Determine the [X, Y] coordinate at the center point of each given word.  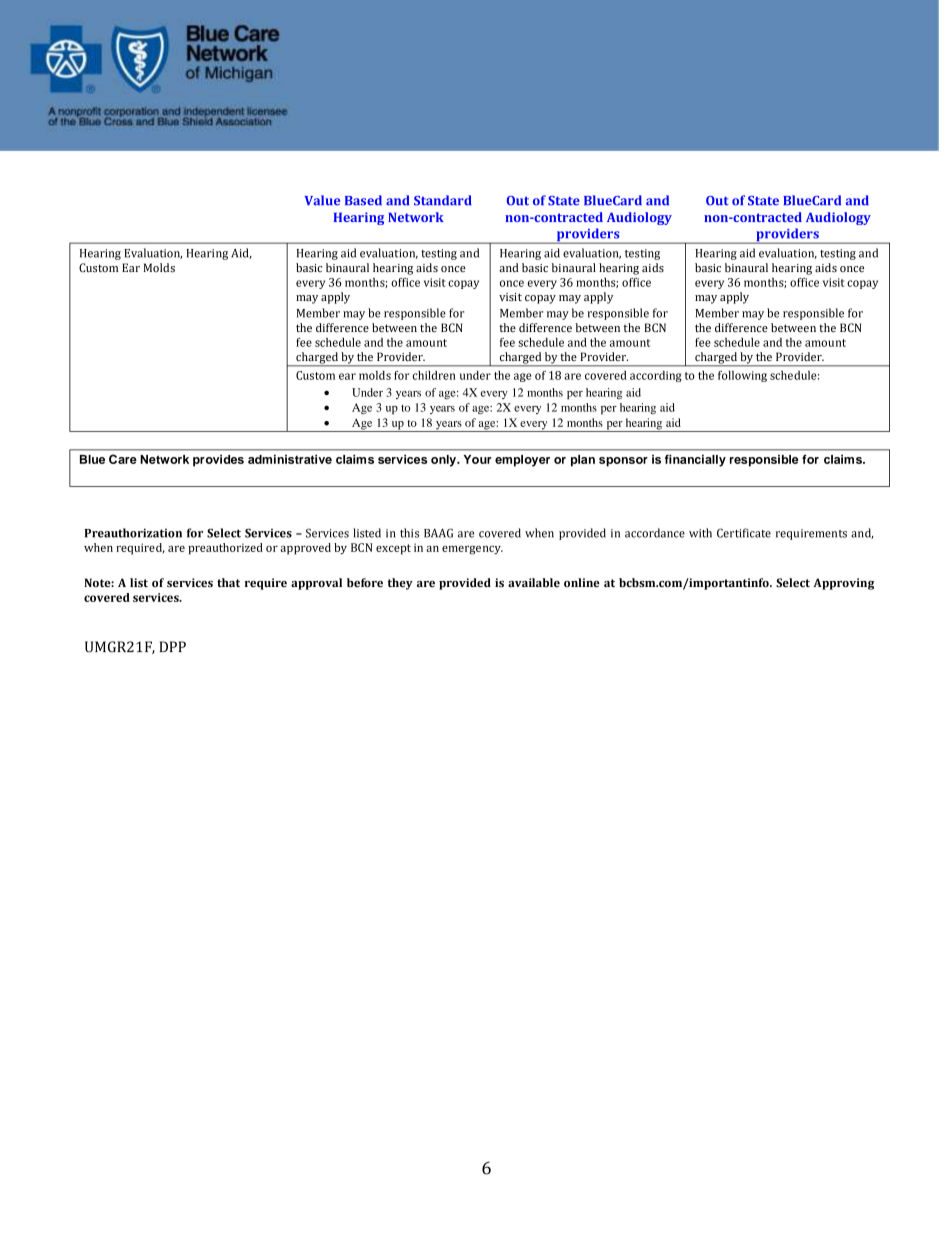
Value [322, 200]
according [656, 376]
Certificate [744, 533]
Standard [443, 200]
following [742, 376]
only [445, 461]
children [434, 375]
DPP [172, 646]
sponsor [623, 462]
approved [305, 549]
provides [218, 461]
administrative [290, 459]
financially [695, 460]
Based [363, 200]
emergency [472, 550]
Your [478, 459]
